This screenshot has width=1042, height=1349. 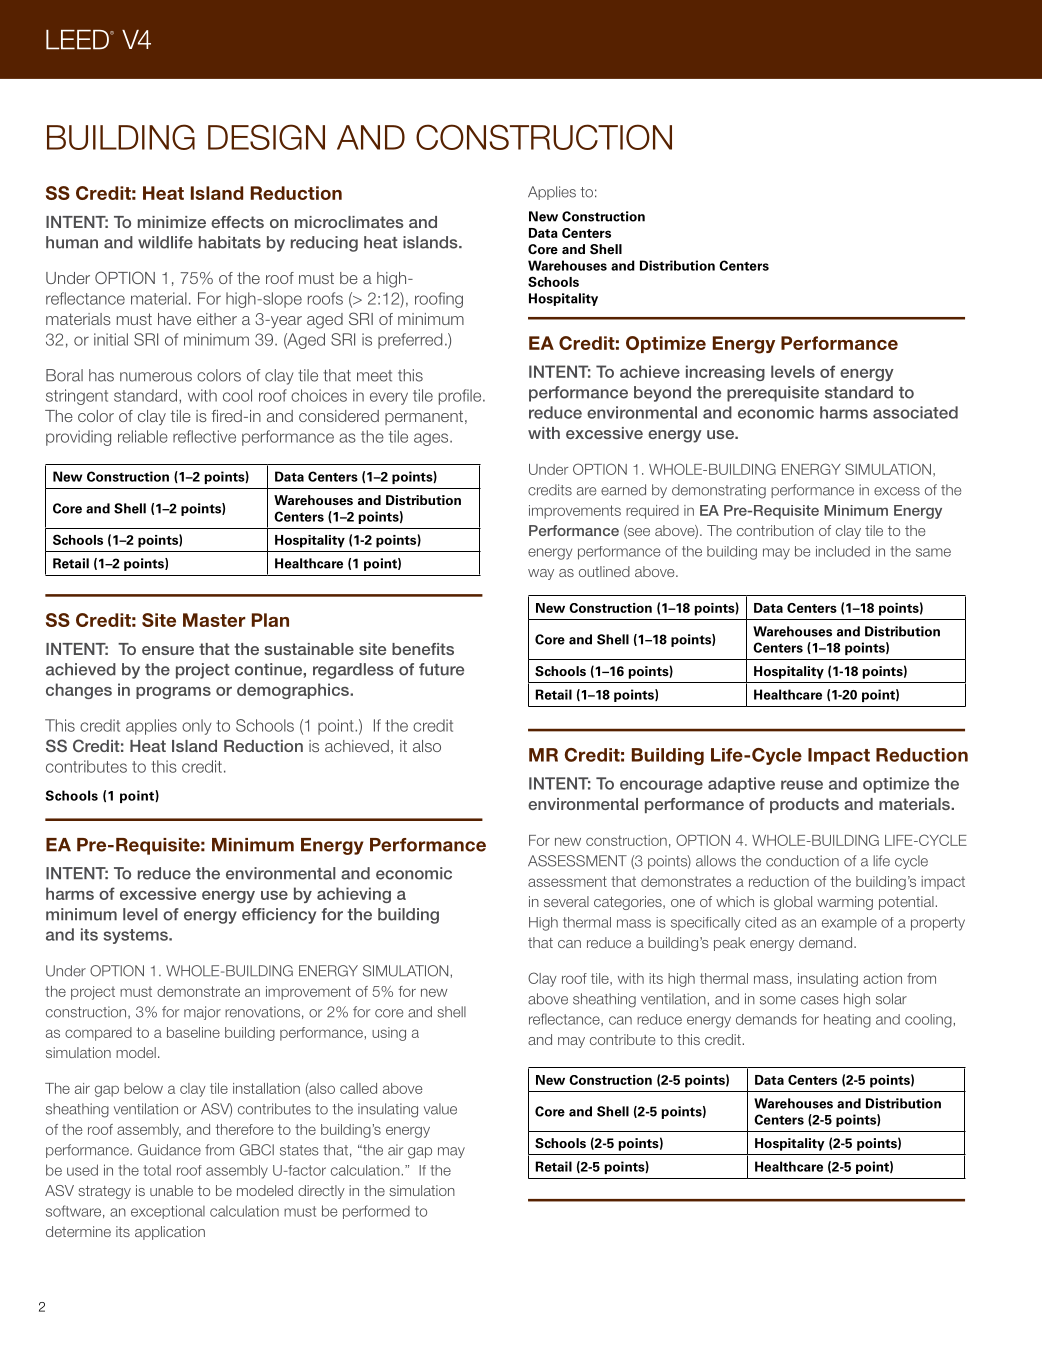 What do you see at coordinates (566, 901) in the screenshot?
I see `several` at bounding box center [566, 901].
